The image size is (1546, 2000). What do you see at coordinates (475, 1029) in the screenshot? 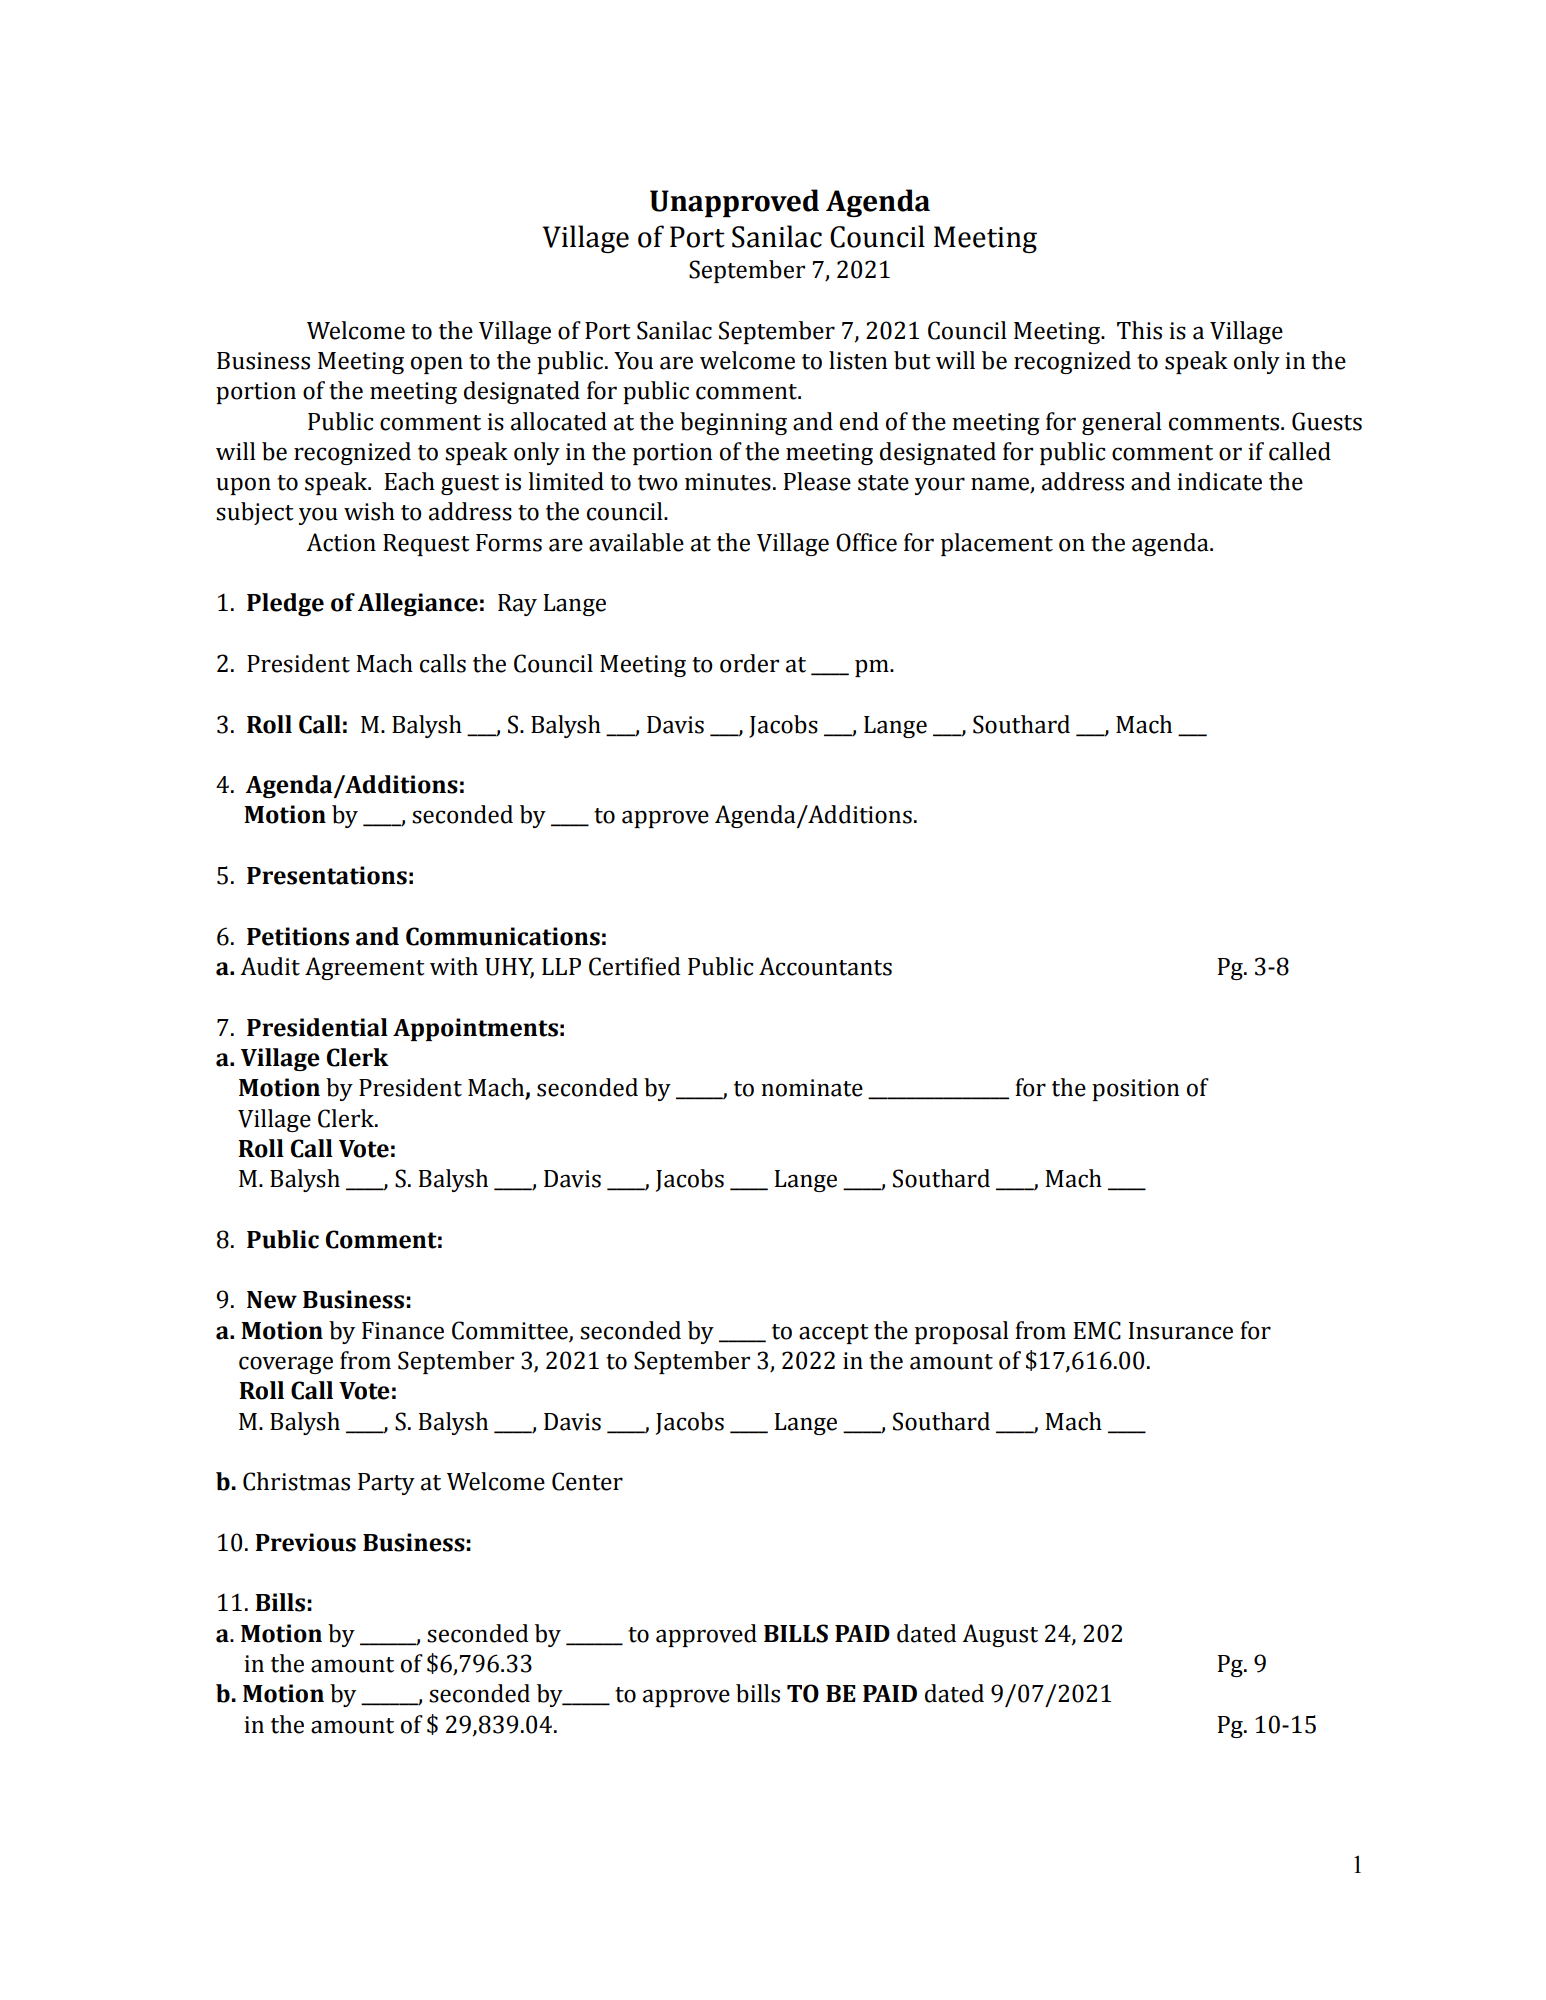
I see `Appointments` at bounding box center [475, 1029].
